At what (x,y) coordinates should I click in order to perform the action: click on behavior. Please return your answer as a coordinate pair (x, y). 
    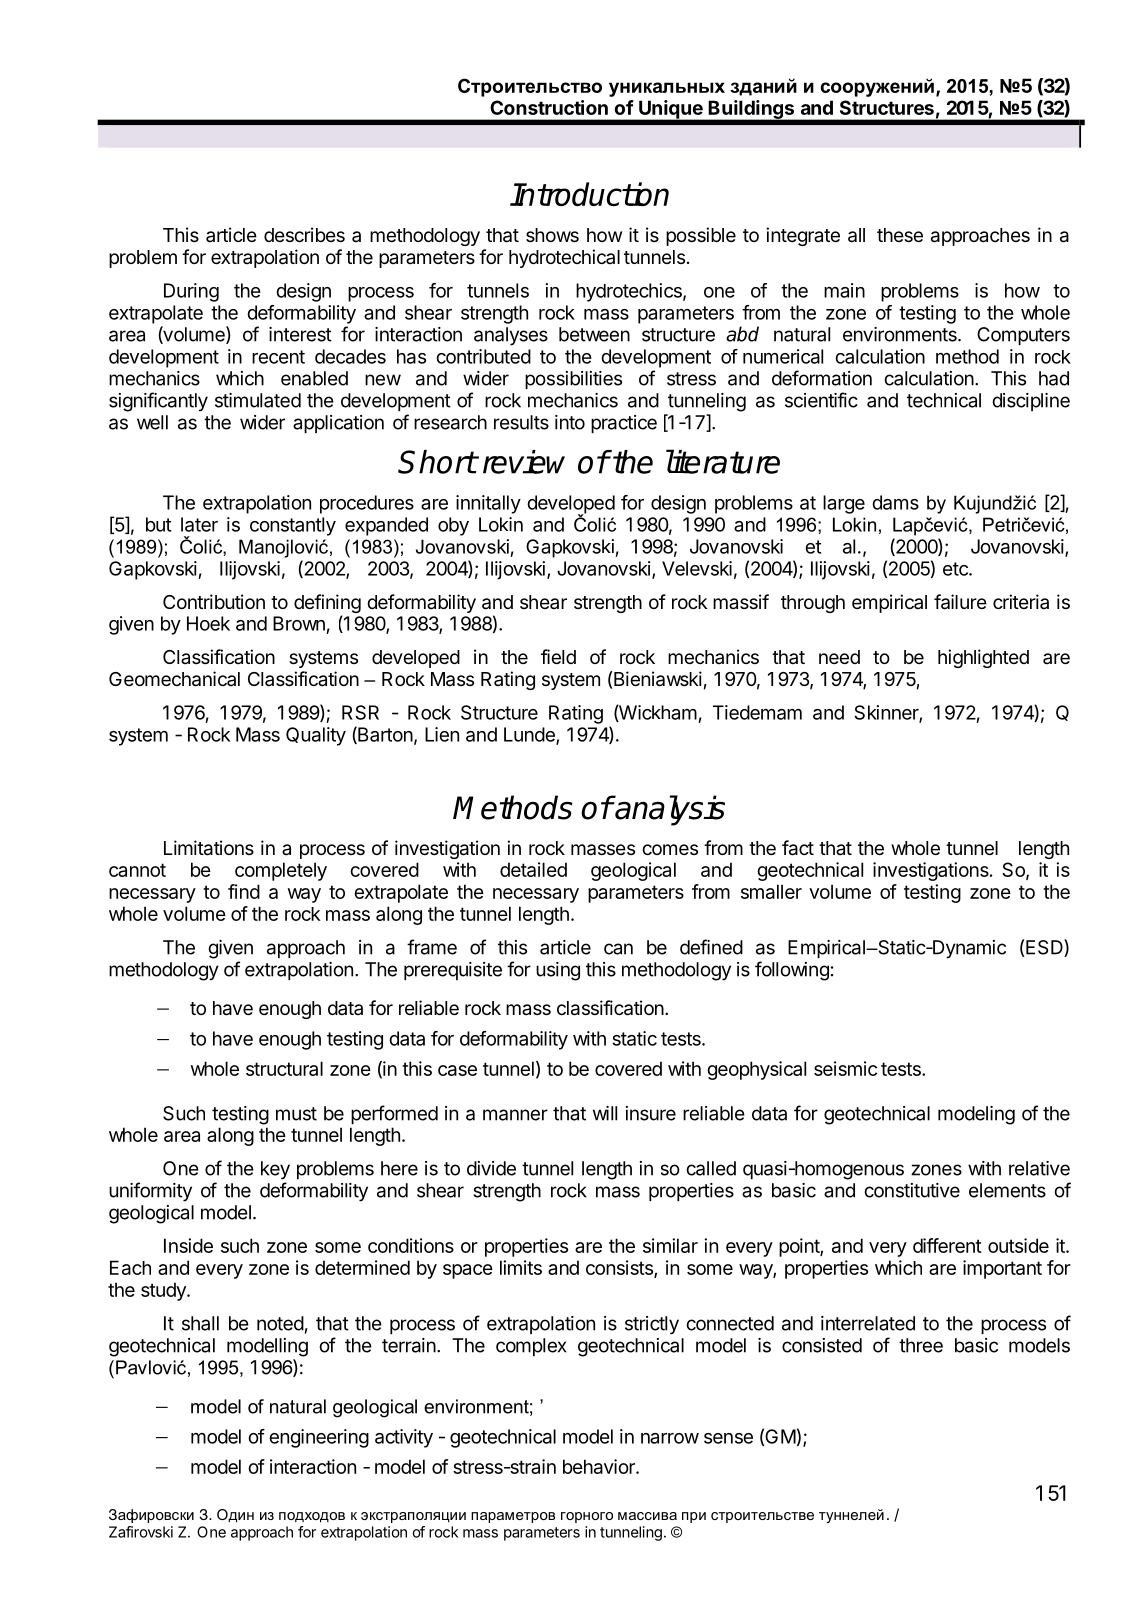
    Looking at the image, I should click on (600, 1466).
